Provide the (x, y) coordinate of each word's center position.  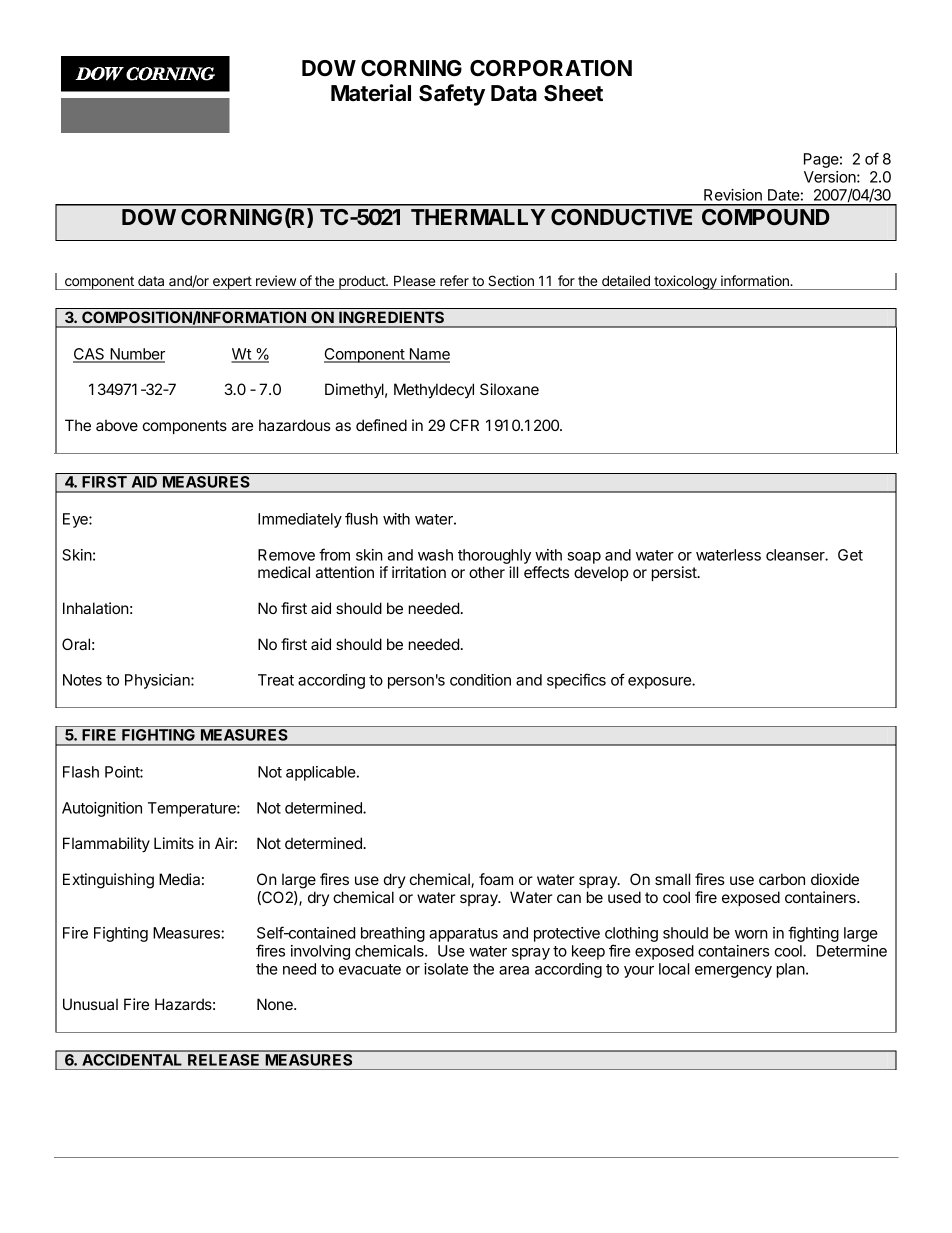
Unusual (90, 1004)
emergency (733, 972)
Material (371, 93)
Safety (452, 95)
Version (831, 177)
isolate (446, 969)
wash (435, 555)
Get (850, 555)
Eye (76, 520)
